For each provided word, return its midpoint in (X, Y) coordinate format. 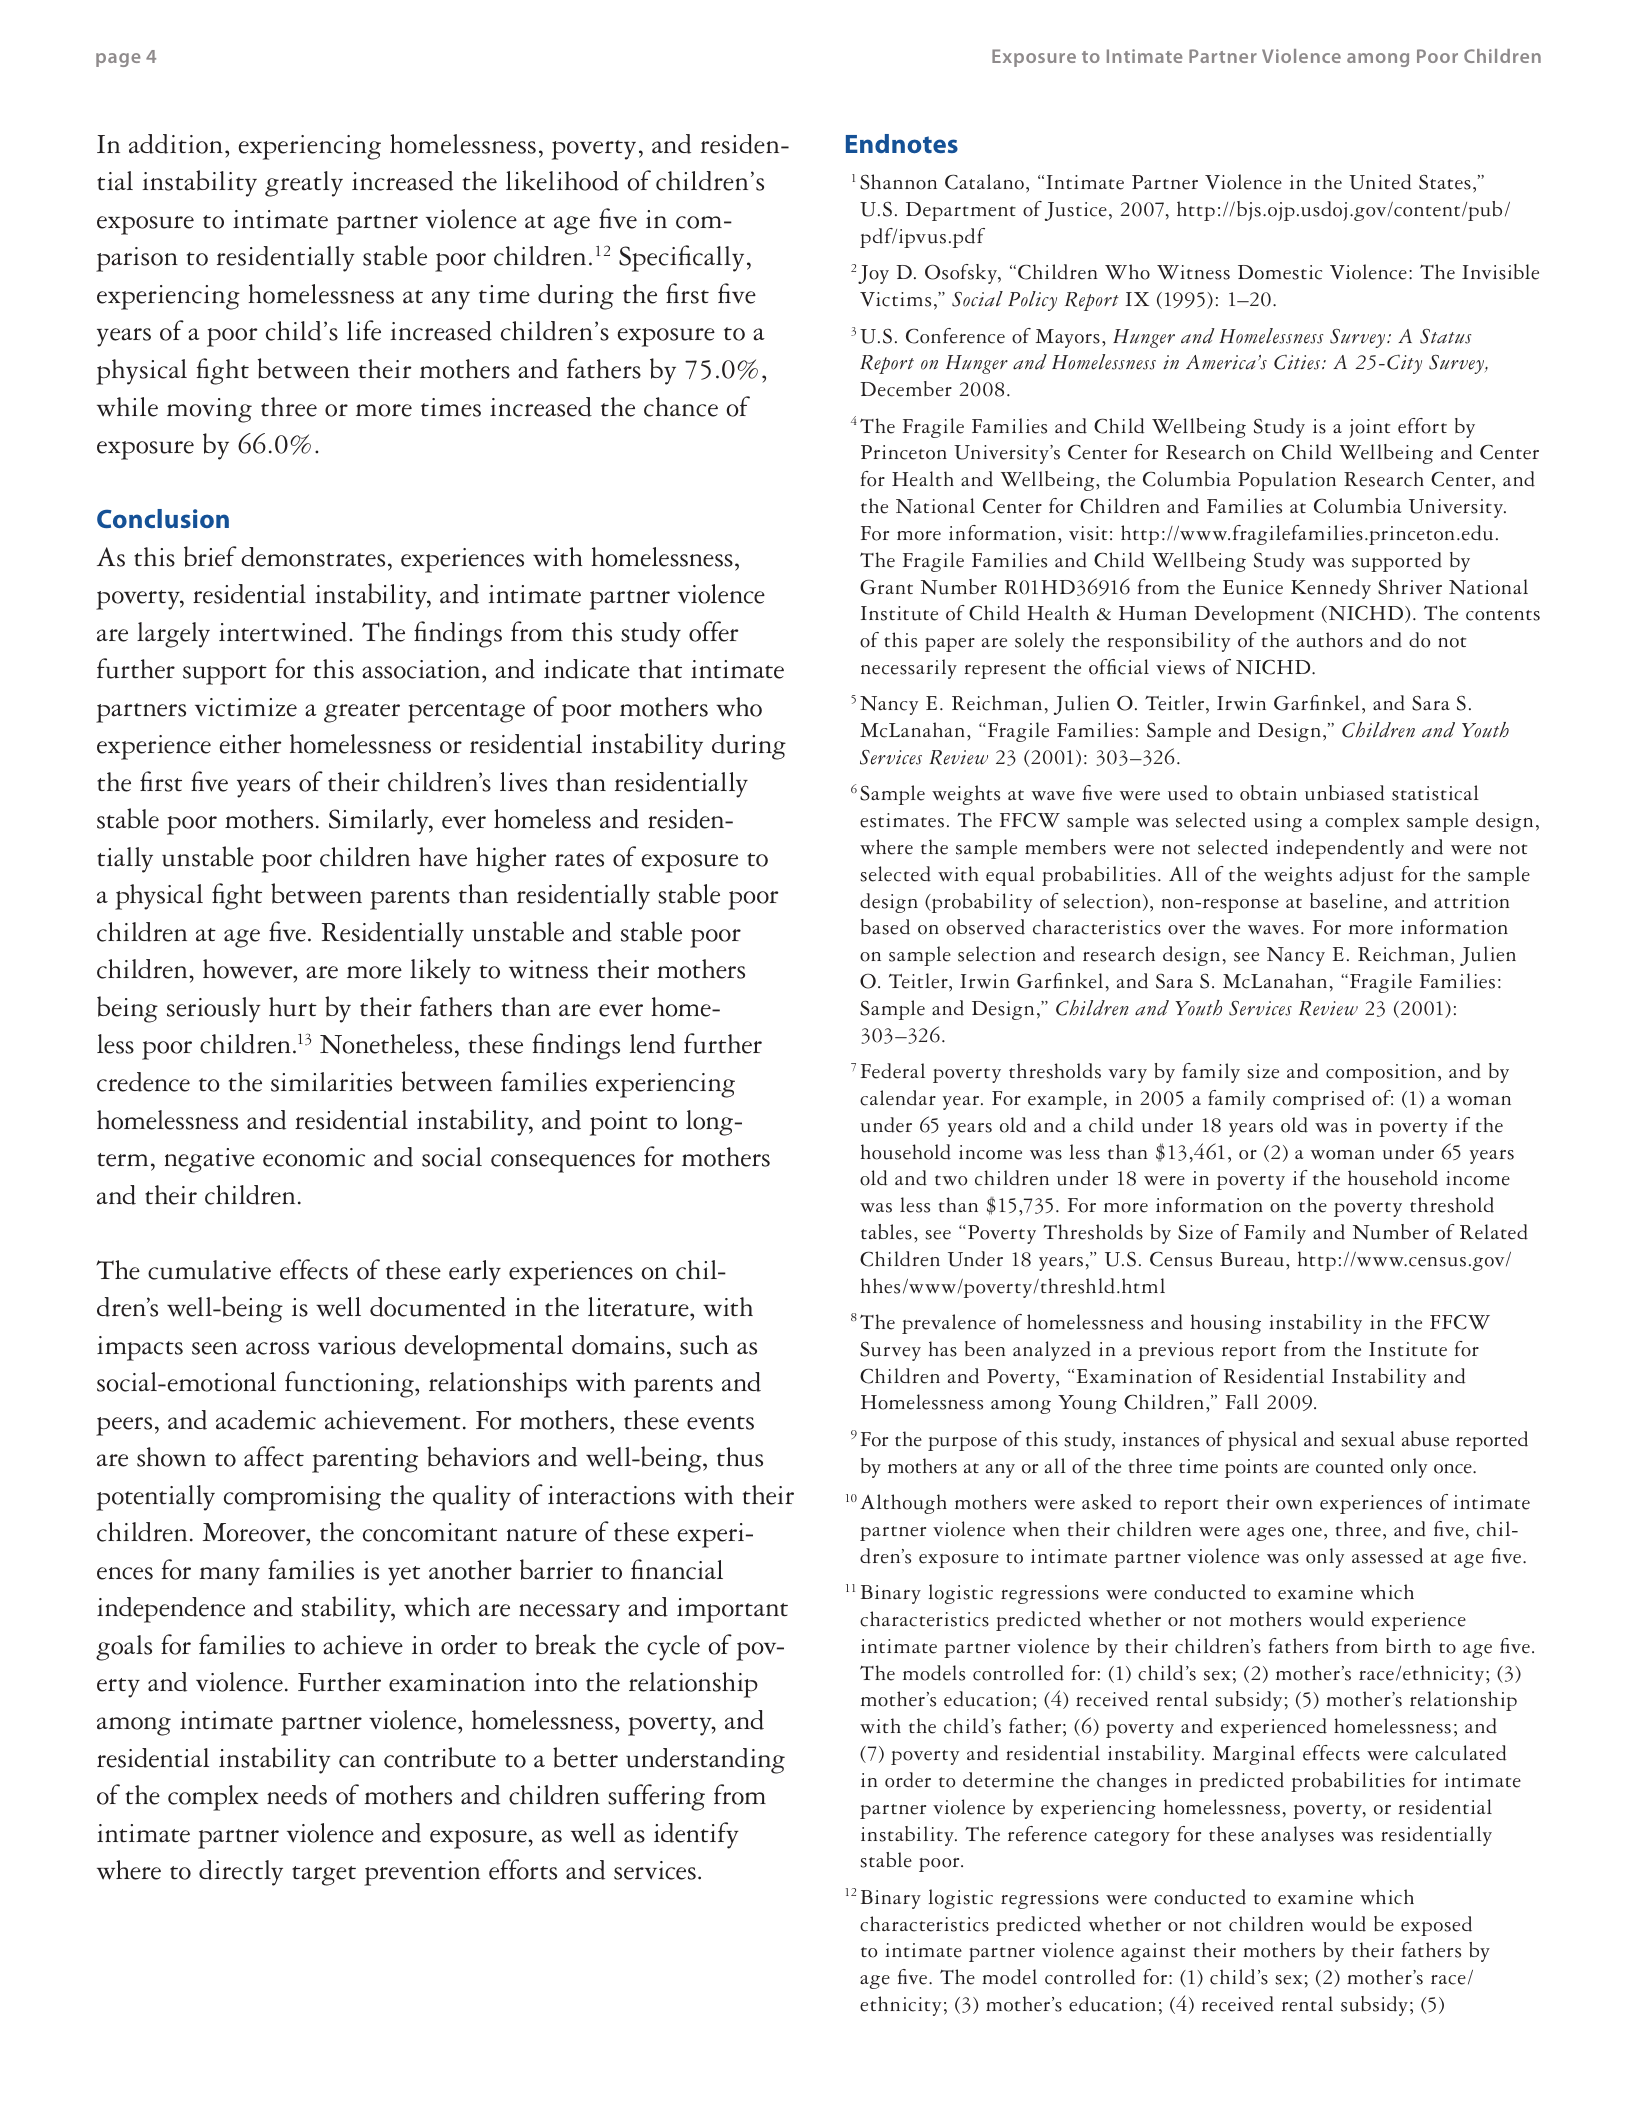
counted (1350, 1466)
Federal (893, 1071)
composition (1381, 1073)
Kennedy (1331, 589)
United (1380, 182)
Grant (886, 587)
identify (696, 1835)
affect (274, 1456)
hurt (293, 1007)
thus (740, 1457)
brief (210, 556)
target (324, 1876)
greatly (304, 184)
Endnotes (902, 143)
